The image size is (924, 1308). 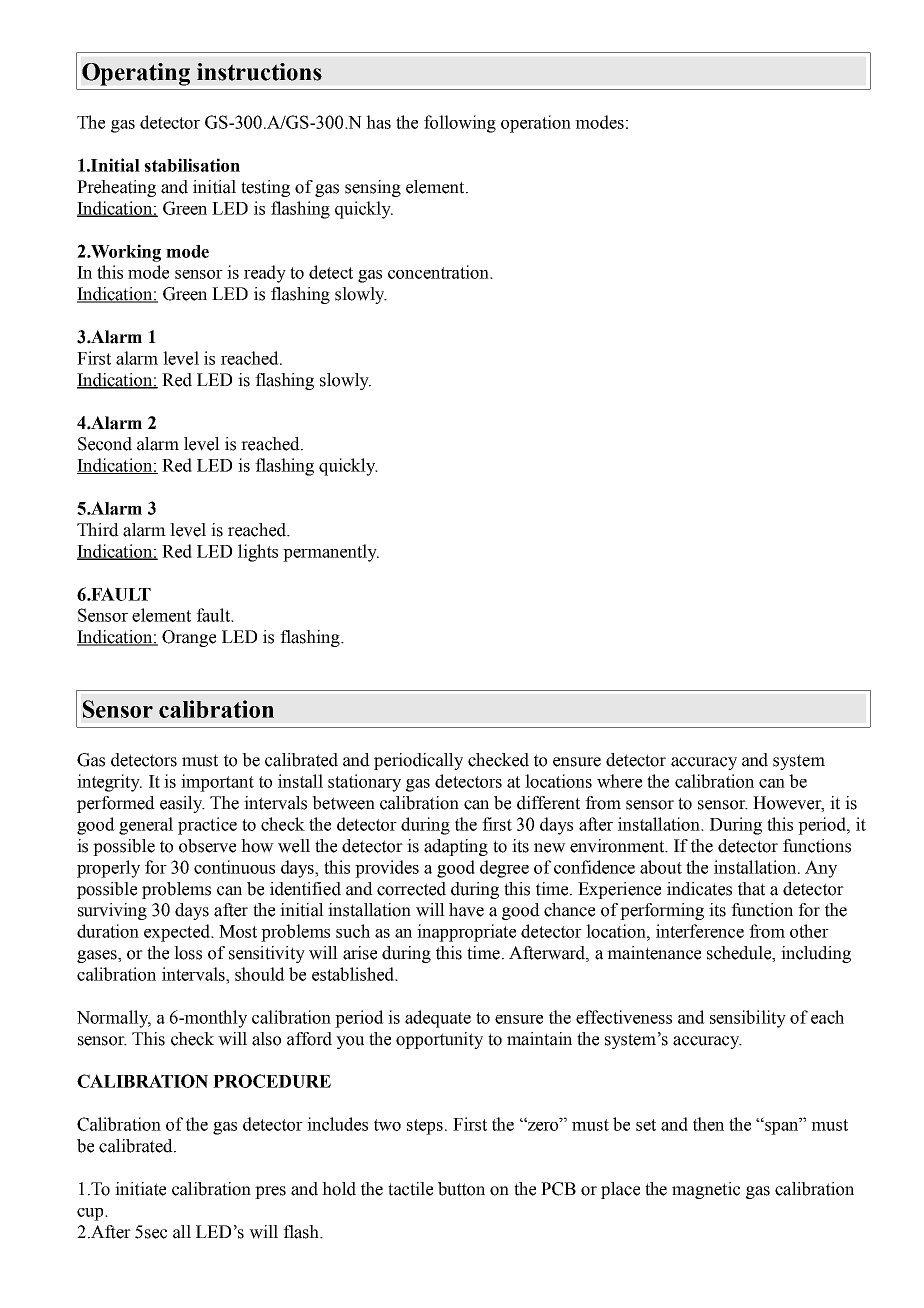 I want to click on concentration, so click(x=440, y=272).
